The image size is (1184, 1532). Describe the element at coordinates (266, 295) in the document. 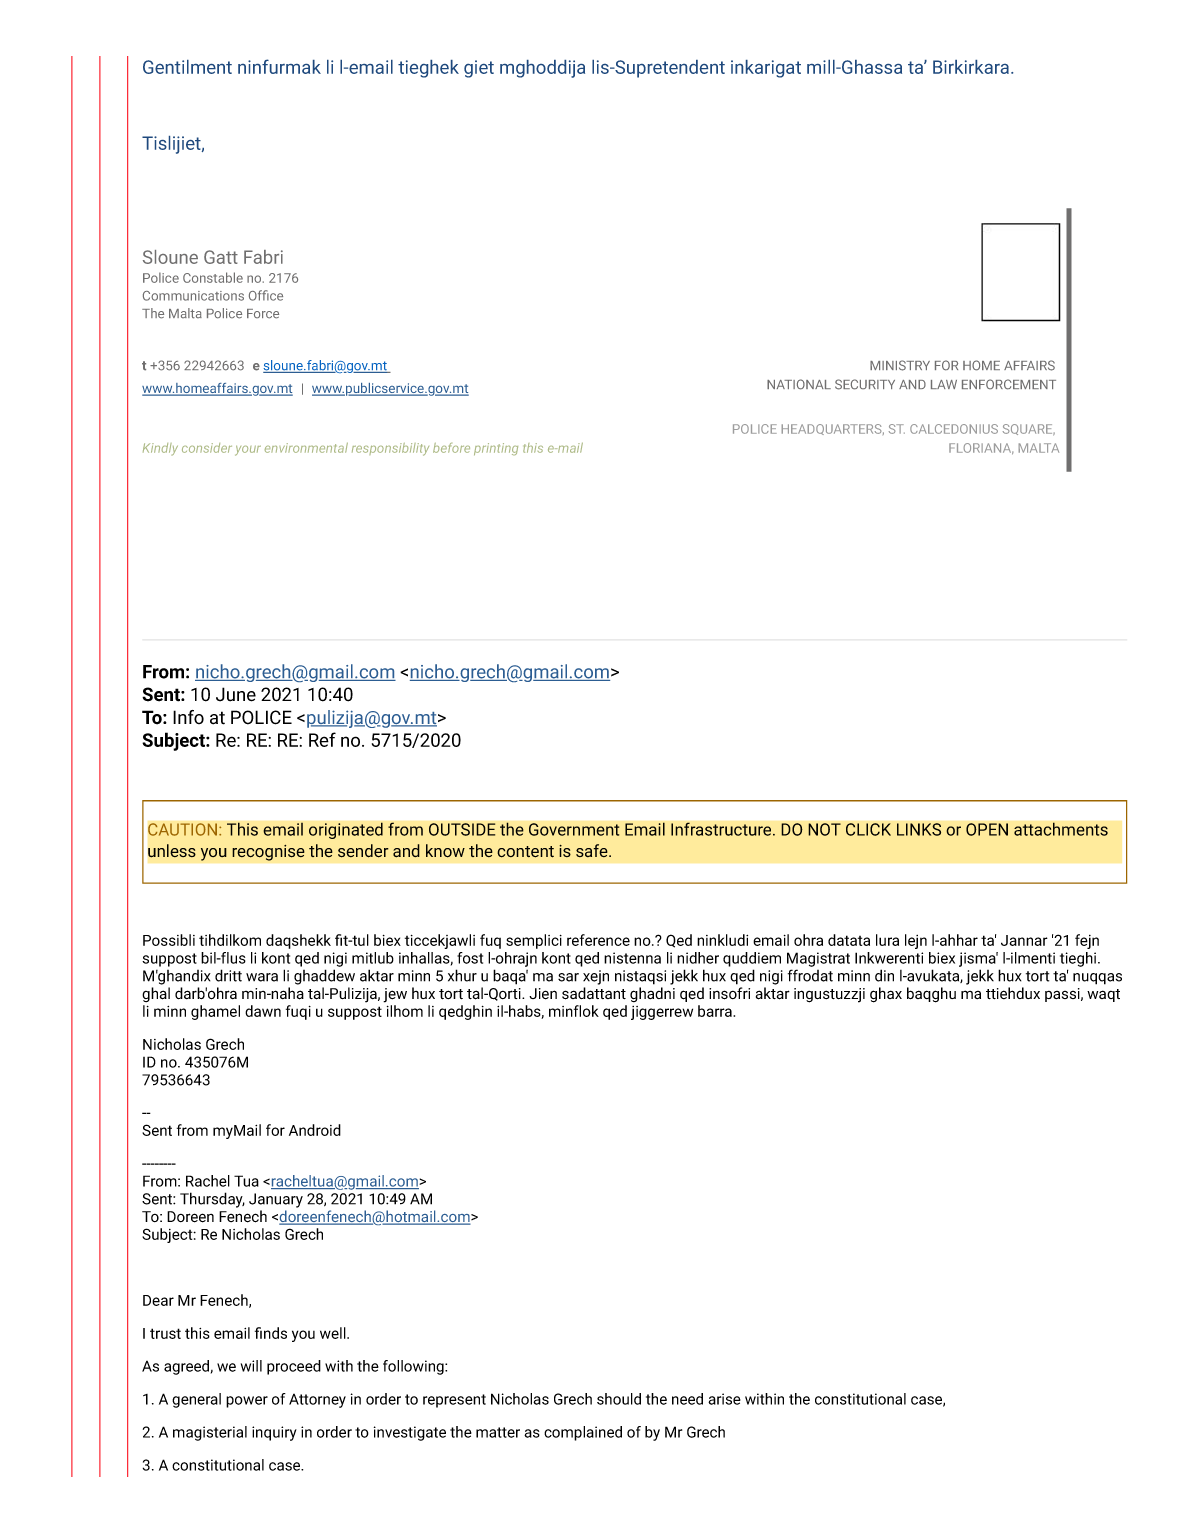

I see `Office` at that location.
